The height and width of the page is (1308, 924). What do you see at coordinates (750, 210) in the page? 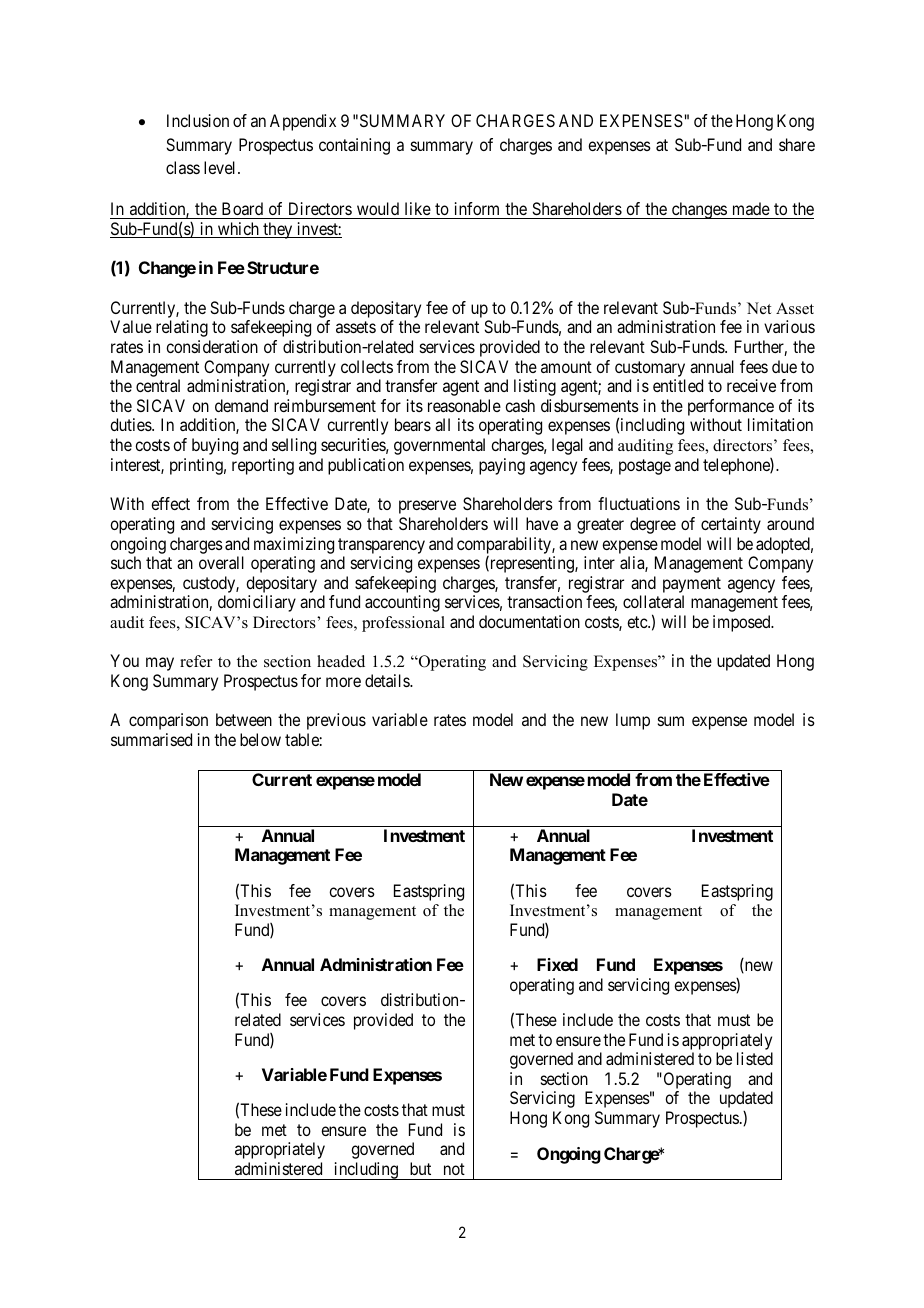
I see `made` at bounding box center [750, 210].
